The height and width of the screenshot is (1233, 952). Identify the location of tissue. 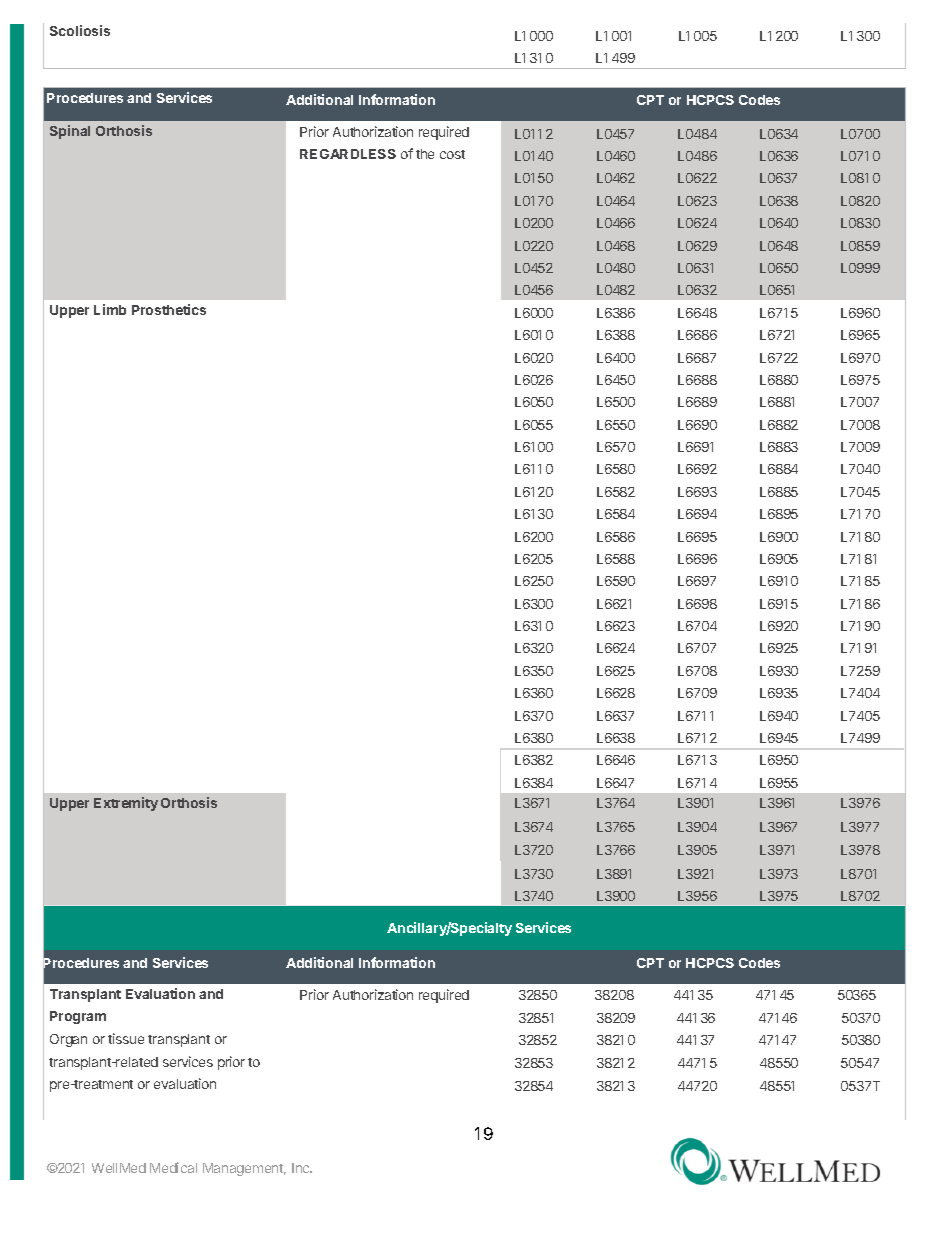
(126, 1038).
